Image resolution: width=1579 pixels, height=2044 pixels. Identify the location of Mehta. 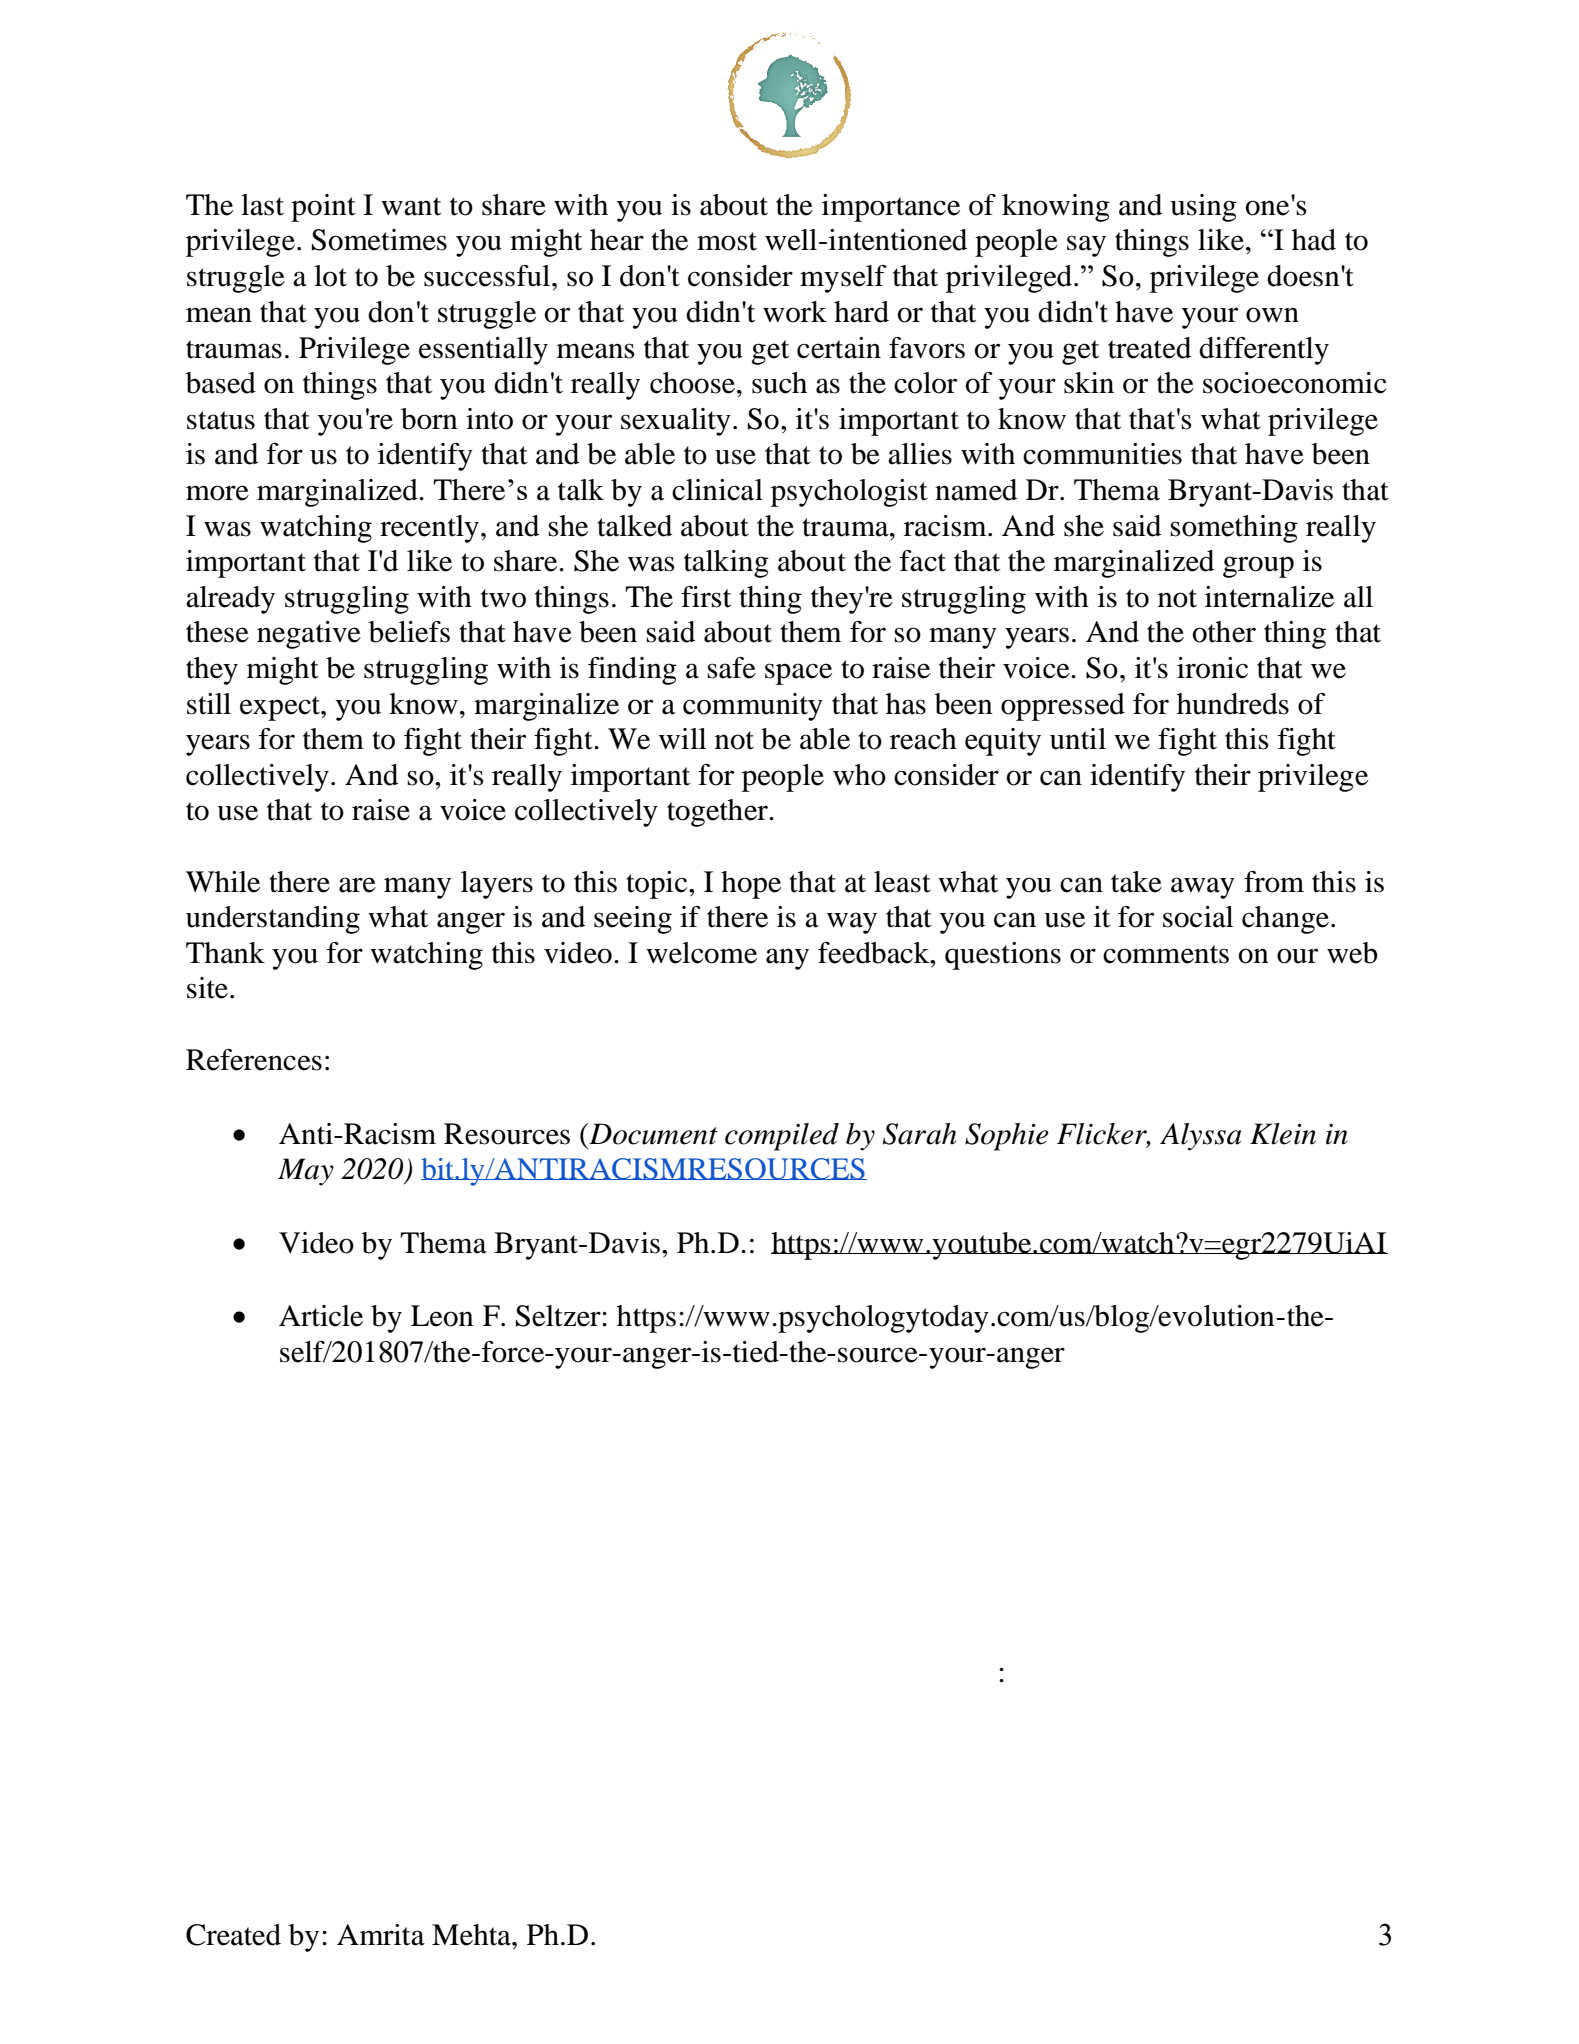
(472, 1935).
